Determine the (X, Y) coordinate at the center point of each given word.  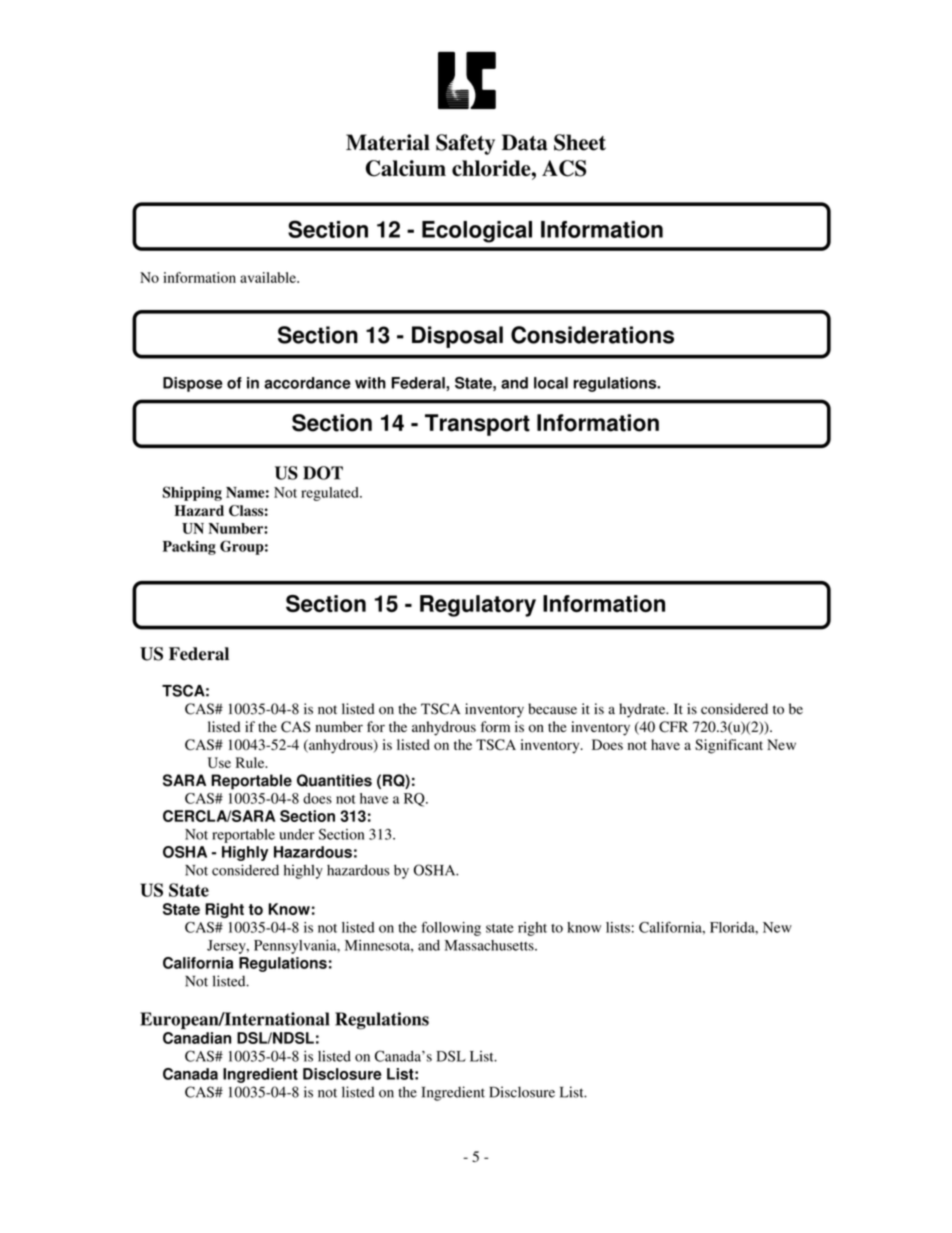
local (551, 383)
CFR (673, 727)
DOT (323, 473)
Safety (465, 144)
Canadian (197, 1038)
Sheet (580, 142)
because (552, 709)
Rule (251, 762)
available (269, 277)
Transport (477, 425)
